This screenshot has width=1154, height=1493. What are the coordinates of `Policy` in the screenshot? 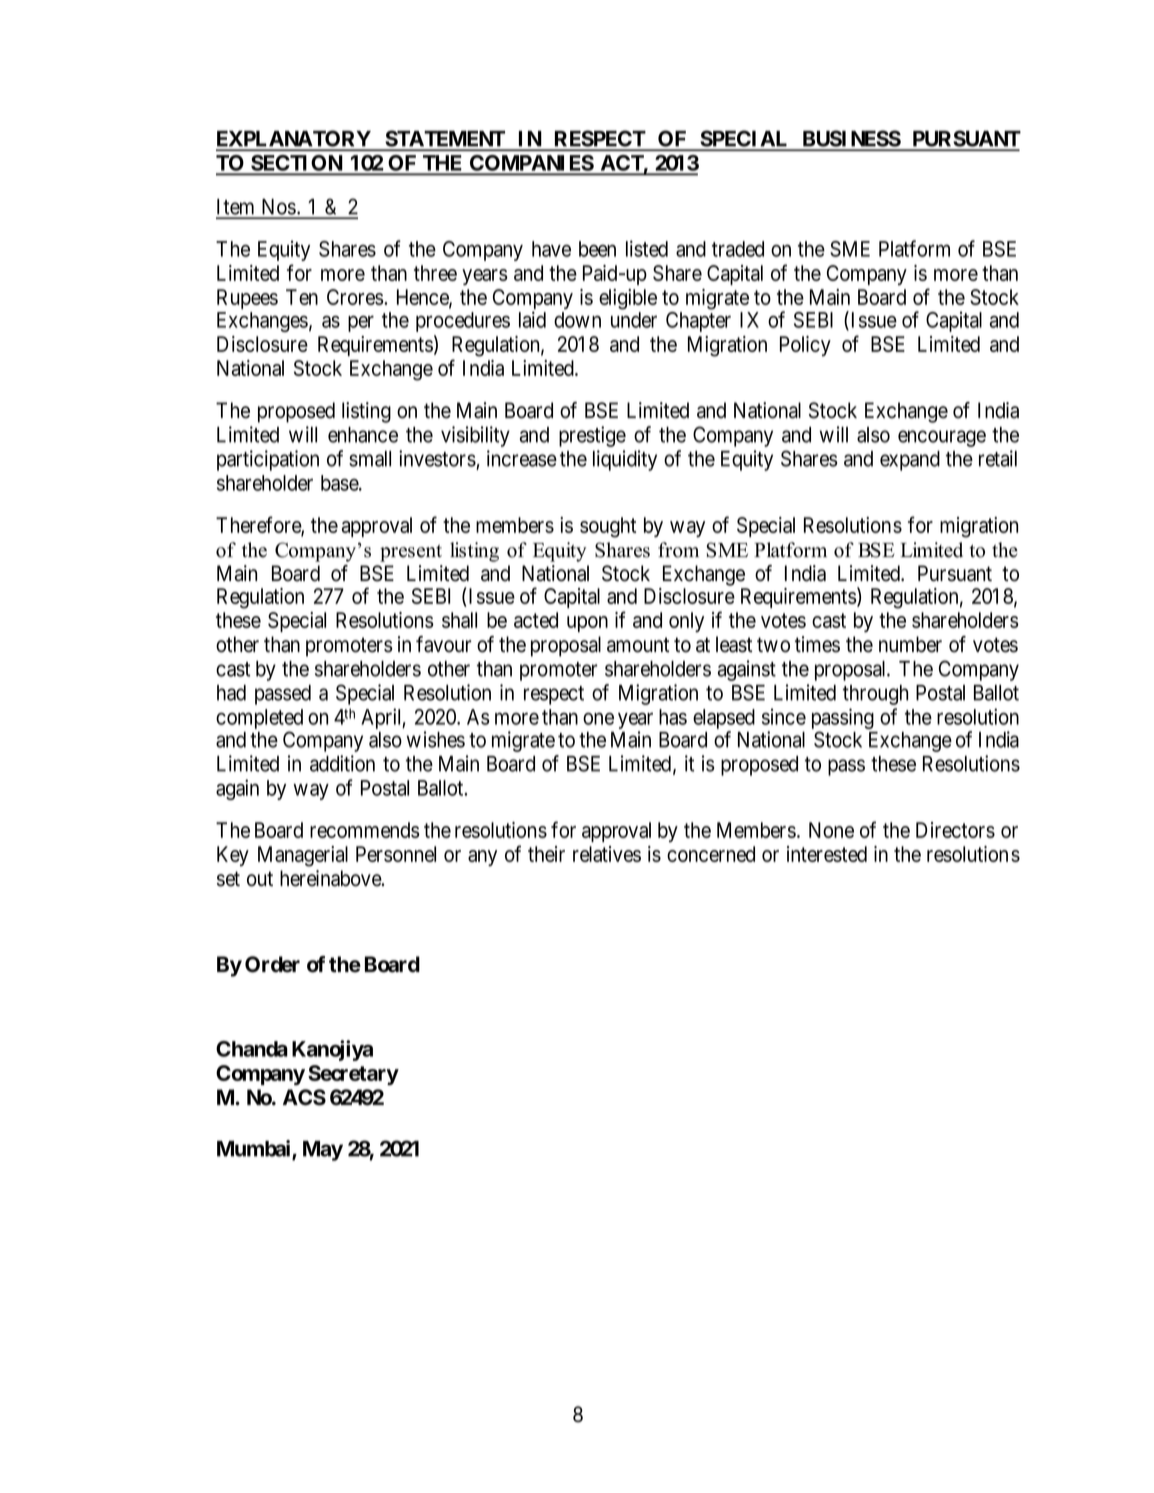 It's located at (805, 346).
